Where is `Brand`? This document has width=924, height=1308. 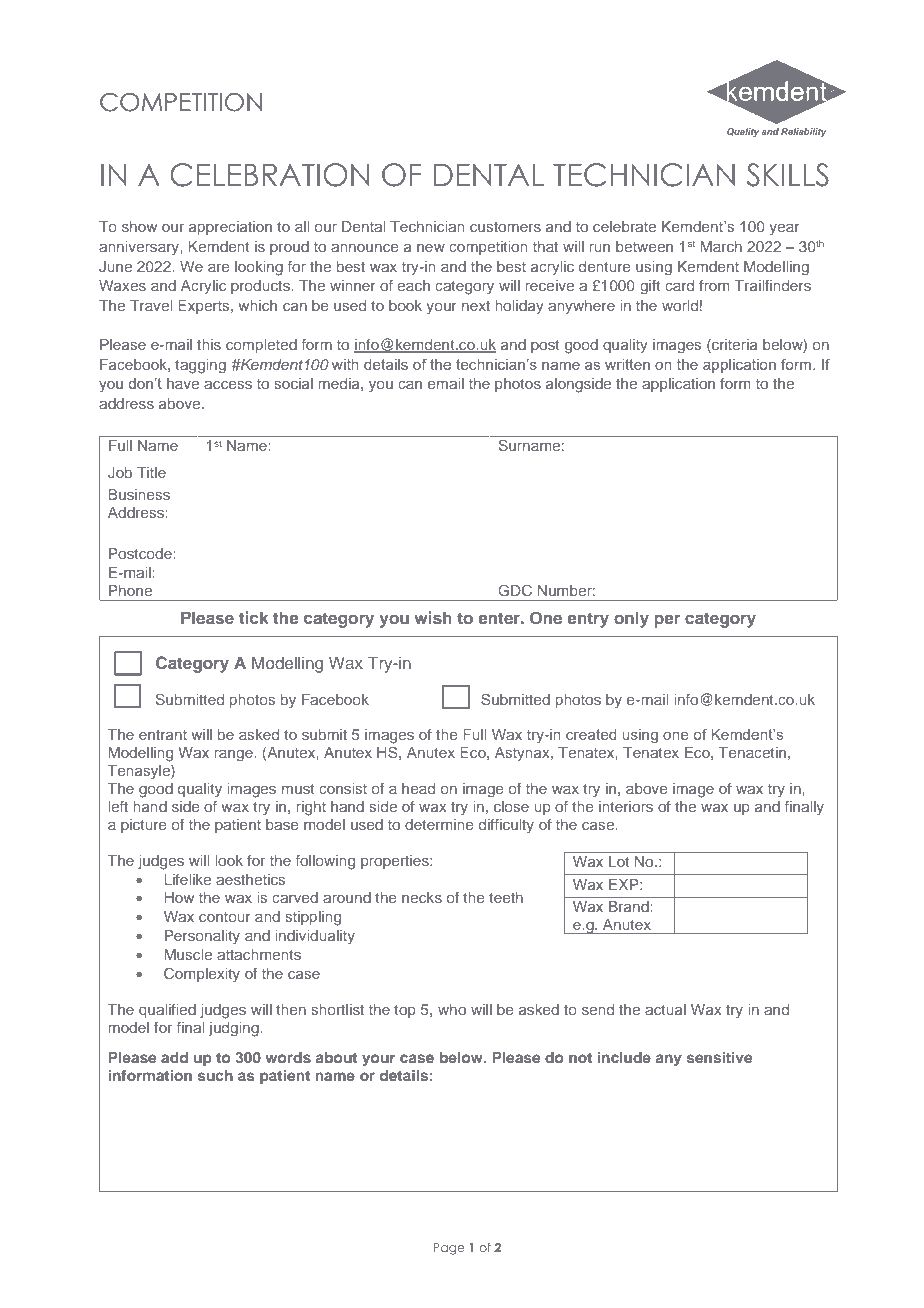 Brand is located at coordinates (630, 906).
